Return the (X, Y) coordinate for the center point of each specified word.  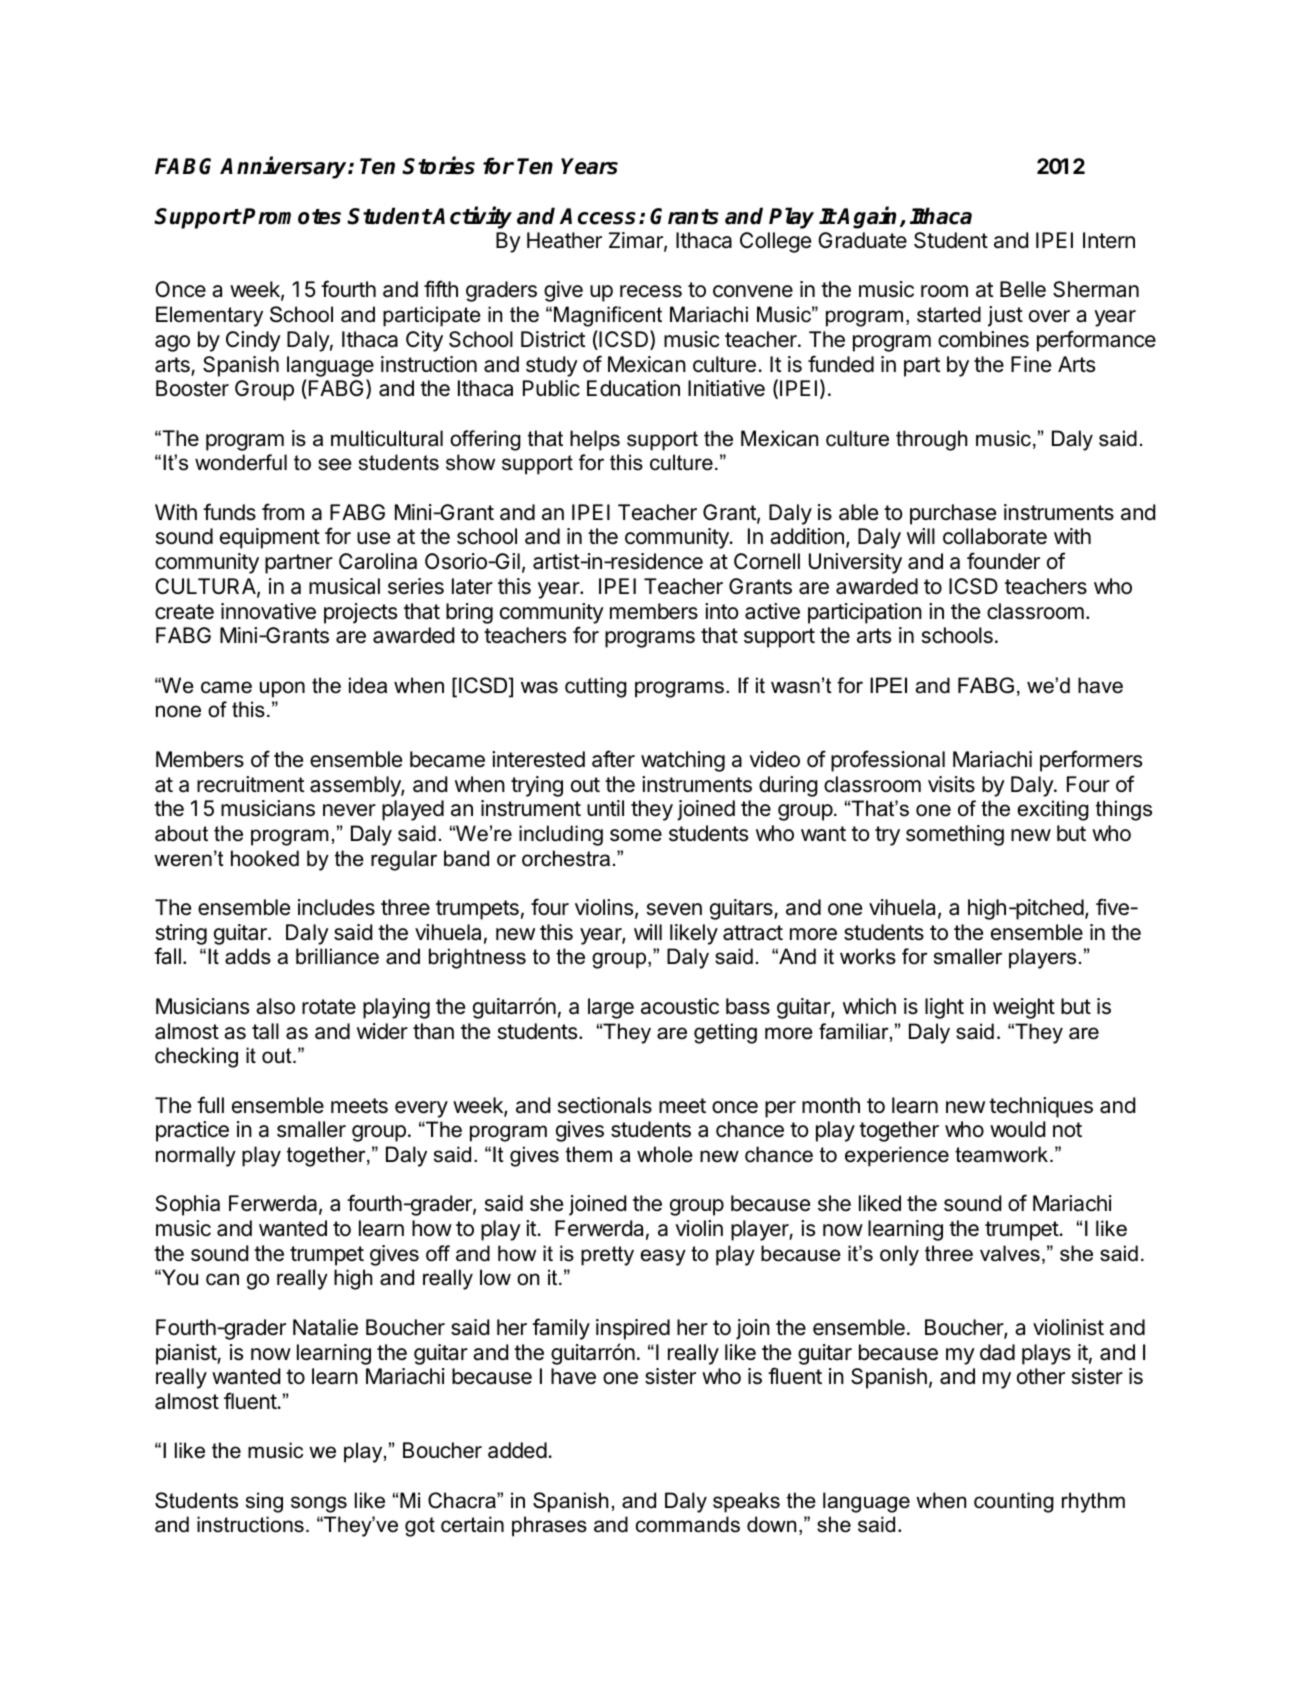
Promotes (291, 216)
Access (598, 216)
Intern (1109, 240)
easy (663, 1257)
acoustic (680, 1006)
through (931, 440)
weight (1024, 1008)
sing (264, 1502)
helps (595, 440)
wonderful (241, 462)
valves (1010, 1253)
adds (248, 956)
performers (1091, 761)
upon (282, 689)
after (613, 759)
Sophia (188, 1205)
